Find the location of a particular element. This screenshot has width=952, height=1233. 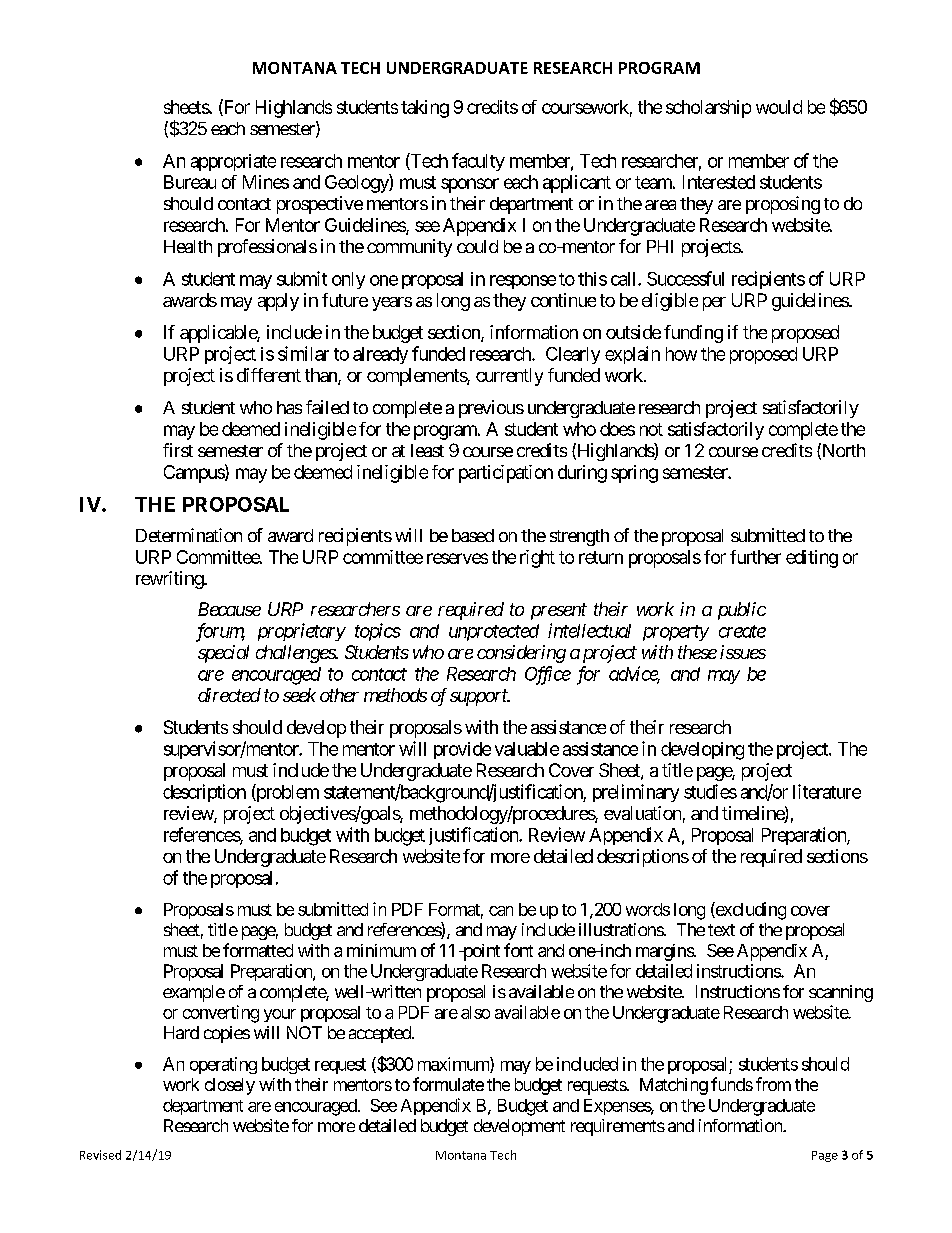

faculty is located at coordinates (478, 162).
